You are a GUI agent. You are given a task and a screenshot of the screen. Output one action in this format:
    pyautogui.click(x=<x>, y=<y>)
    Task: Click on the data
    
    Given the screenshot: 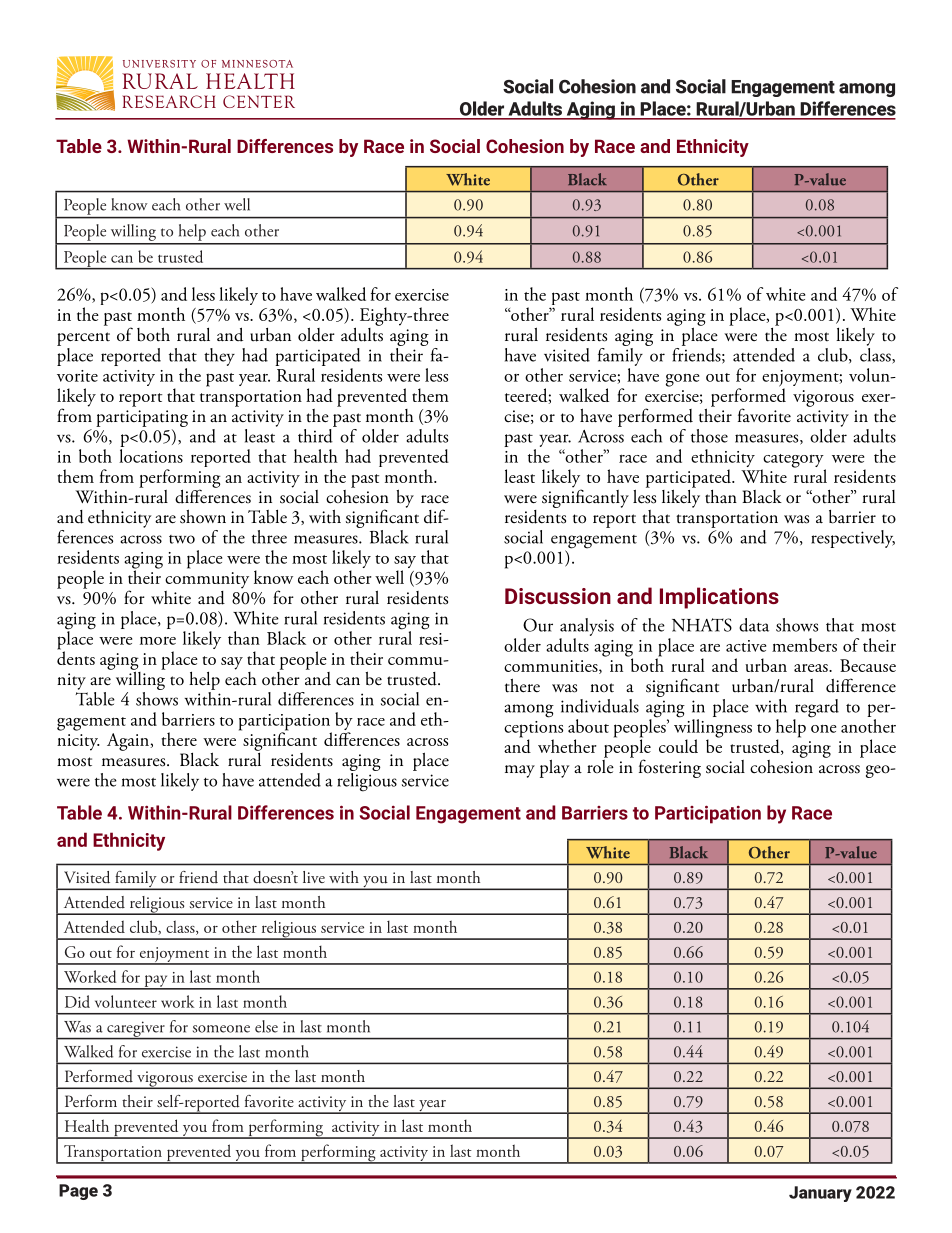 What is the action you would take?
    pyautogui.click(x=754, y=625)
